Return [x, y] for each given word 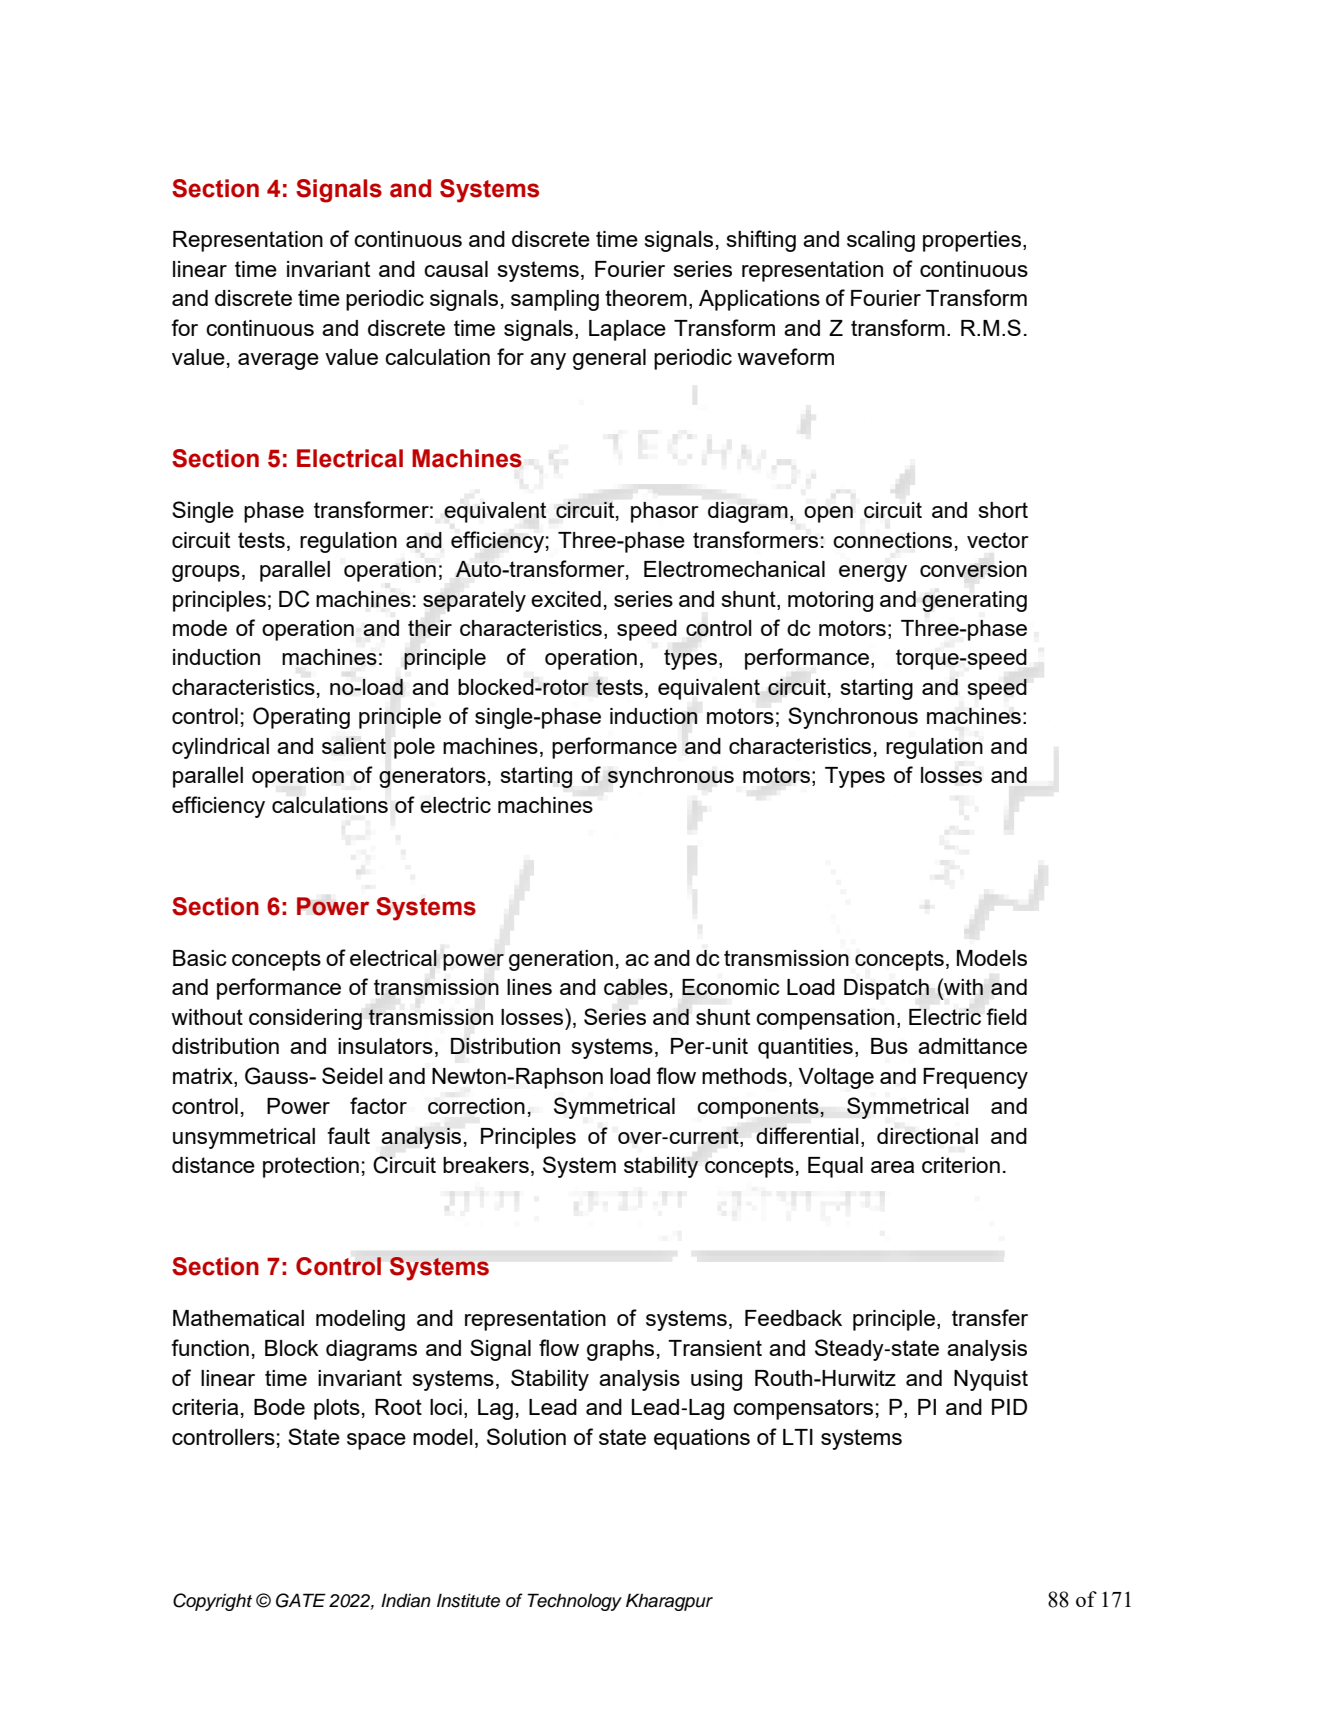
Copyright [212, 1602]
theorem [646, 298]
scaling [881, 241]
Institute [468, 1600]
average [278, 361]
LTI [798, 1437]
